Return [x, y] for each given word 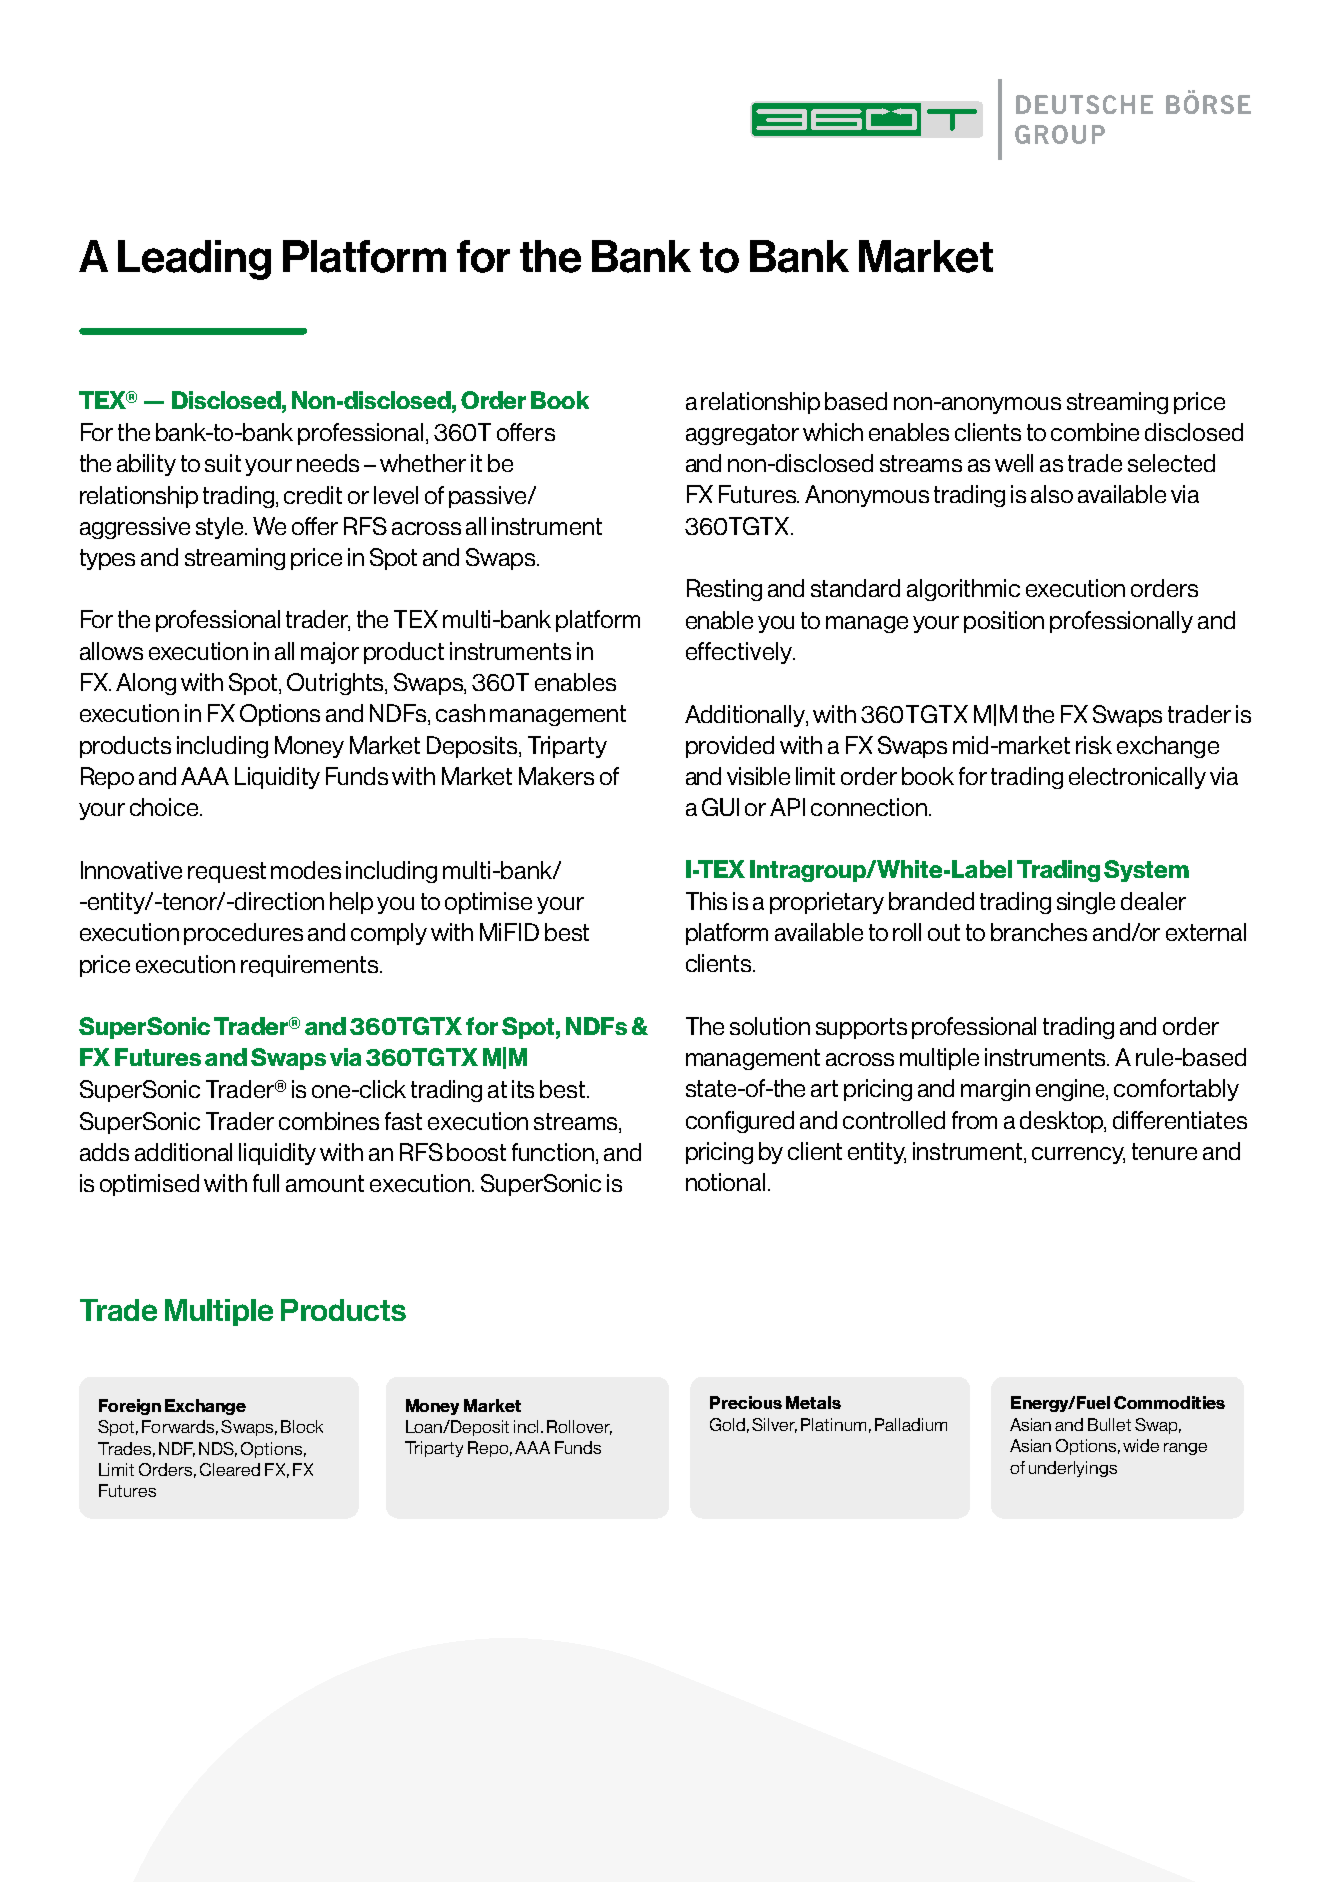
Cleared [230, 1469]
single [1086, 903]
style [221, 528]
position [1004, 622]
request [227, 872]
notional [725, 1182]
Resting [724, 590]
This [706, 901]
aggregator [742, 434]
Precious [746, 1402]
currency [1078, 1155]
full [266, 1183]
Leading [194, 260]
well [1014, 463]
